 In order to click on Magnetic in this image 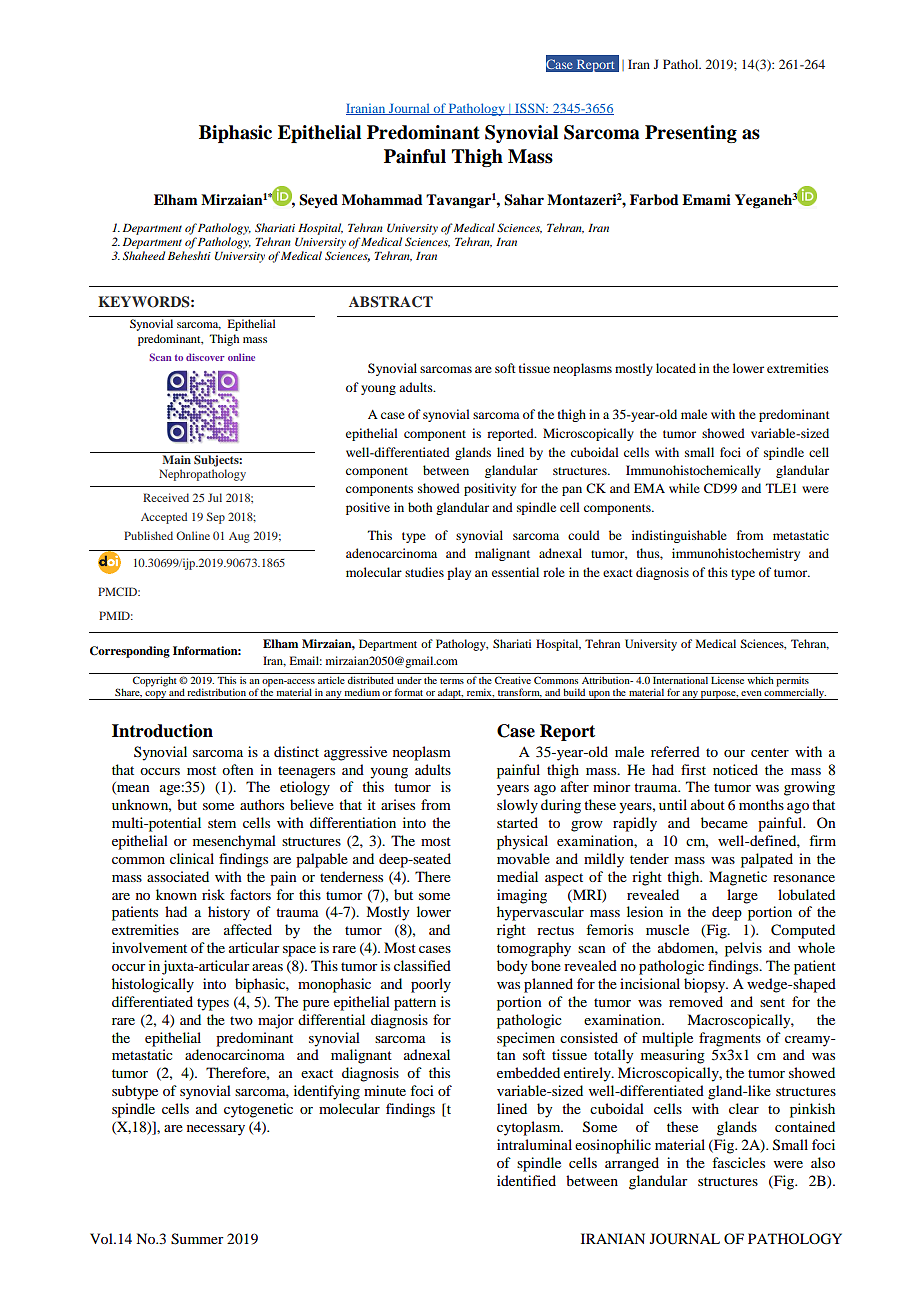, I will do `click(738, 878)`.
